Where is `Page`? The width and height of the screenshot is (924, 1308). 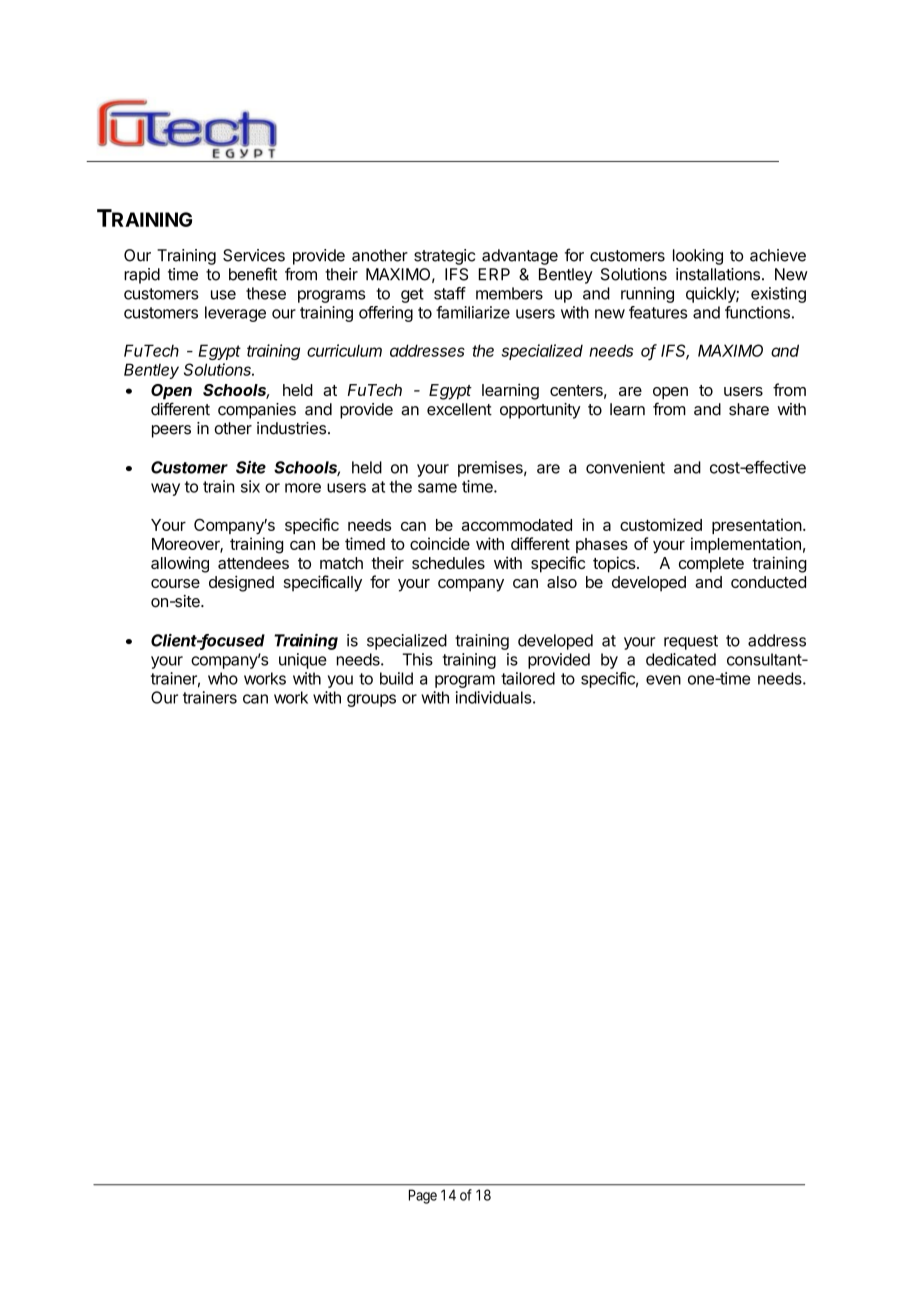
Page is located at coordinates (423, 1196).
